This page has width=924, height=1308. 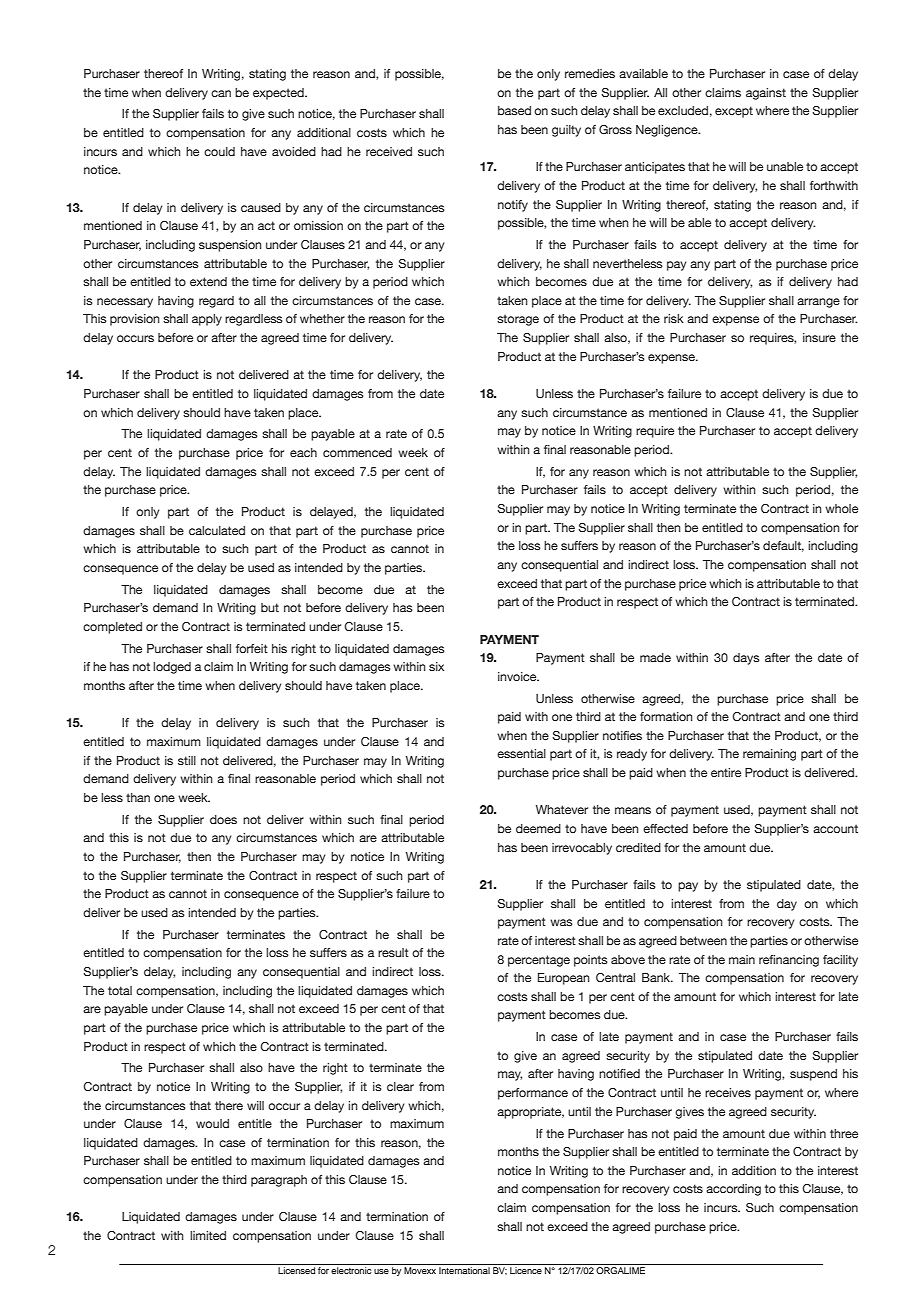 What do you see at coordinates (746, 659) in the page?
I see `days` at bounding box center [746, 659].
